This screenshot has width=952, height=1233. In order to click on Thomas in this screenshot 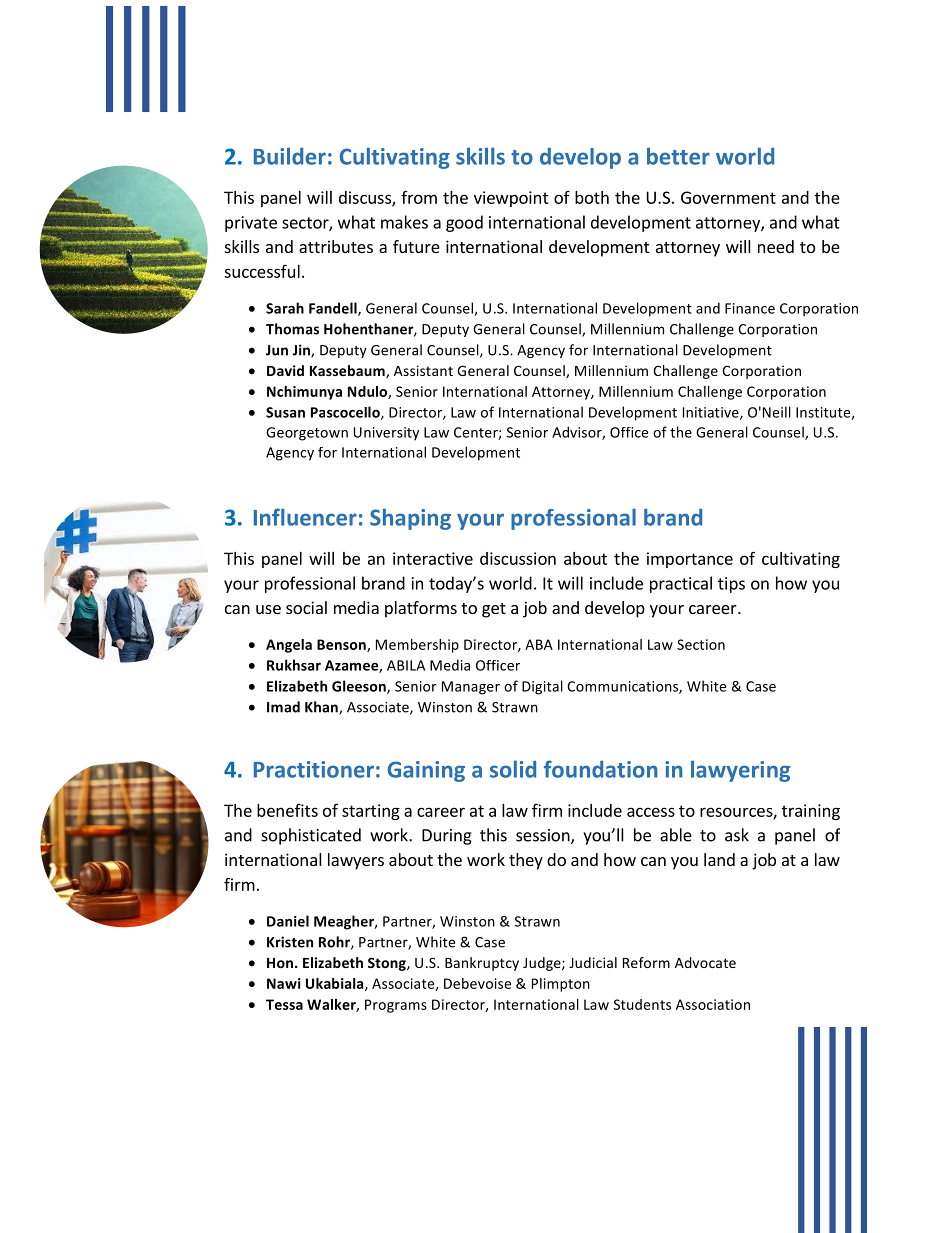, I will do `click(292, 329)`.
